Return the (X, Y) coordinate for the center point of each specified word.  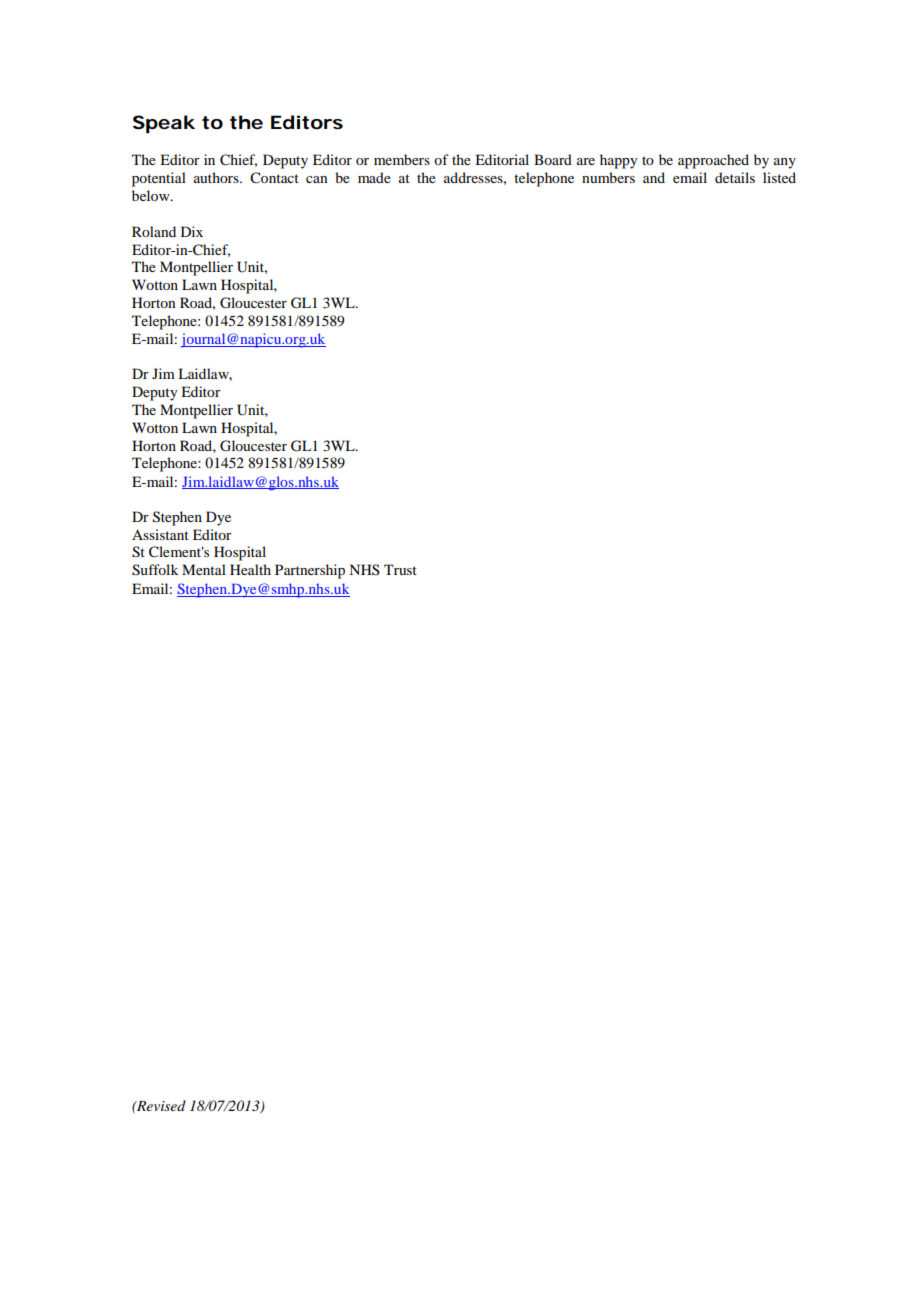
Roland (154, 231)
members (402, 159)
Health (250, 569)
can (317, 179)
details (735, 177)
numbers (608, 177)
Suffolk (155, 570)
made (374, 177)
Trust (400, 569)
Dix (192, 231)
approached (713, 161)
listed (779, 177)
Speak (164, 124)
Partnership (310, 571)
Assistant (160, 534)
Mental (204, 569)
